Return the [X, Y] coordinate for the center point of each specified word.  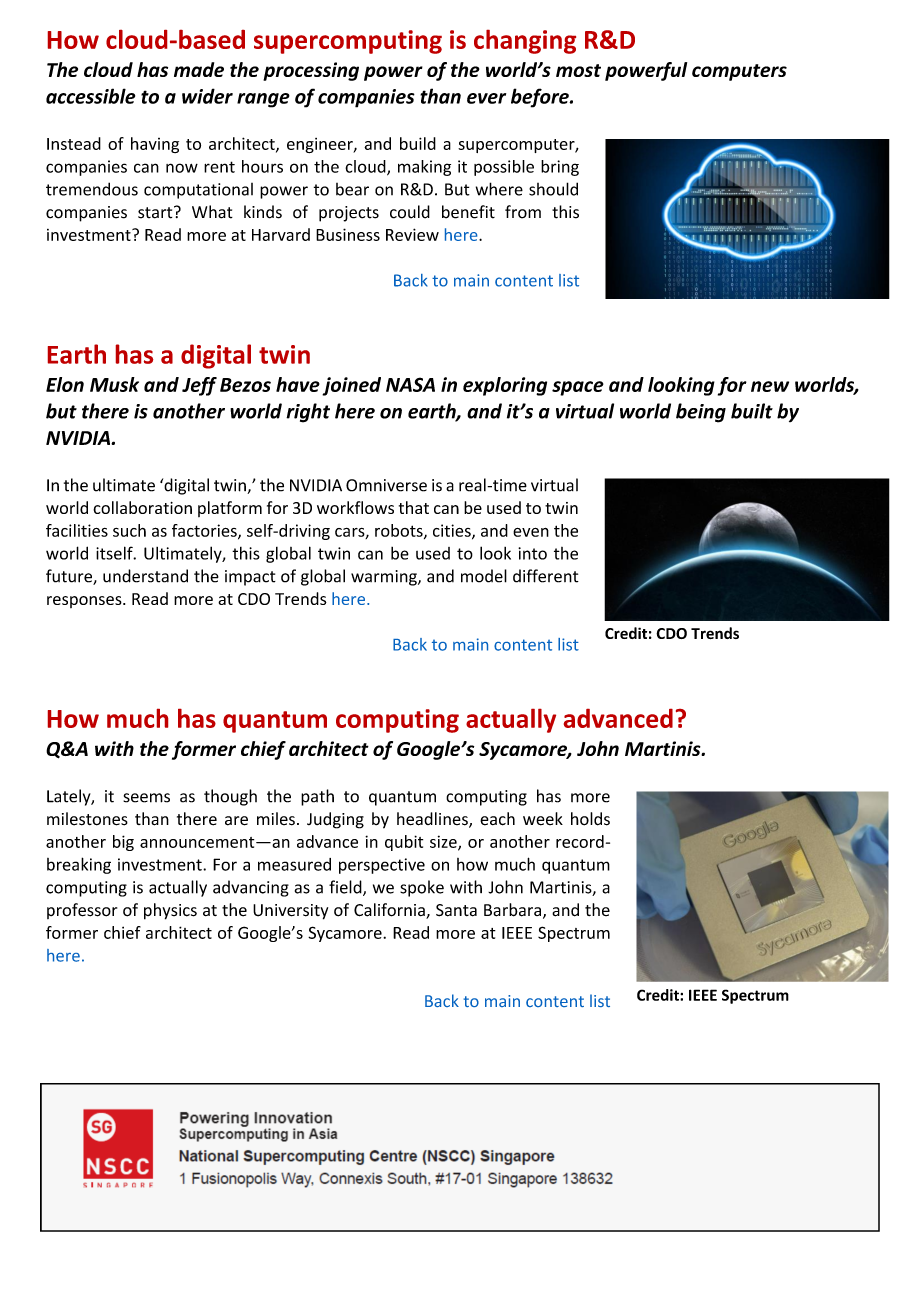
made [199, 69]
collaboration [142, 507]
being [701, 413]
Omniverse [386, 485]
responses [85, 602]
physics [170, 911]
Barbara [512, 910]
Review [412, 234]
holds [590, 819]
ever [486, 98]
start [156, 212]
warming [385, 578]
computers [739, 72]
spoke [422, 888]
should [553, 189]
